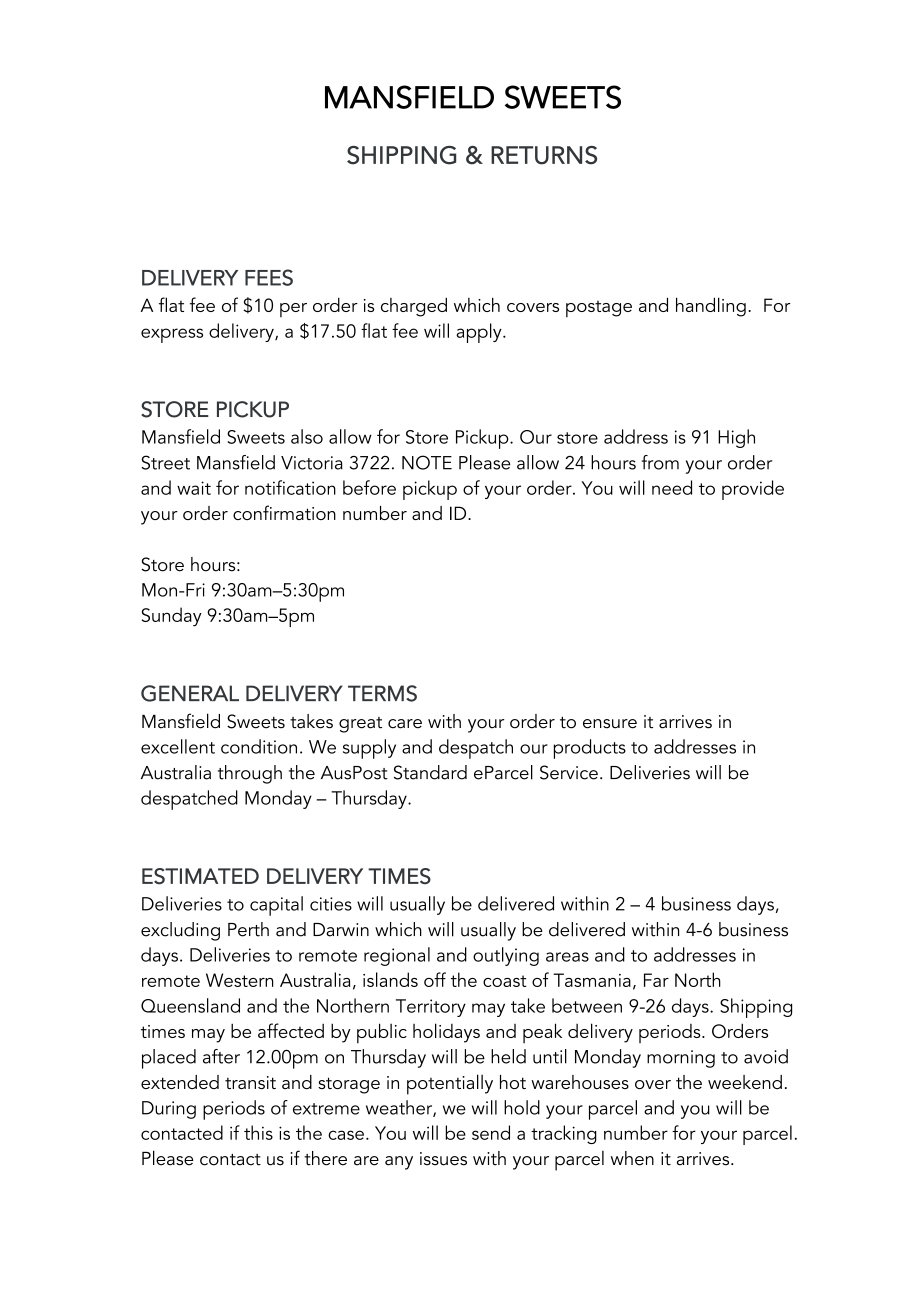 The width and height of the screenshot is (924, 1308). Describe the element at coordinates (632, 1158) in the screenshot. I see `when` at that location.
